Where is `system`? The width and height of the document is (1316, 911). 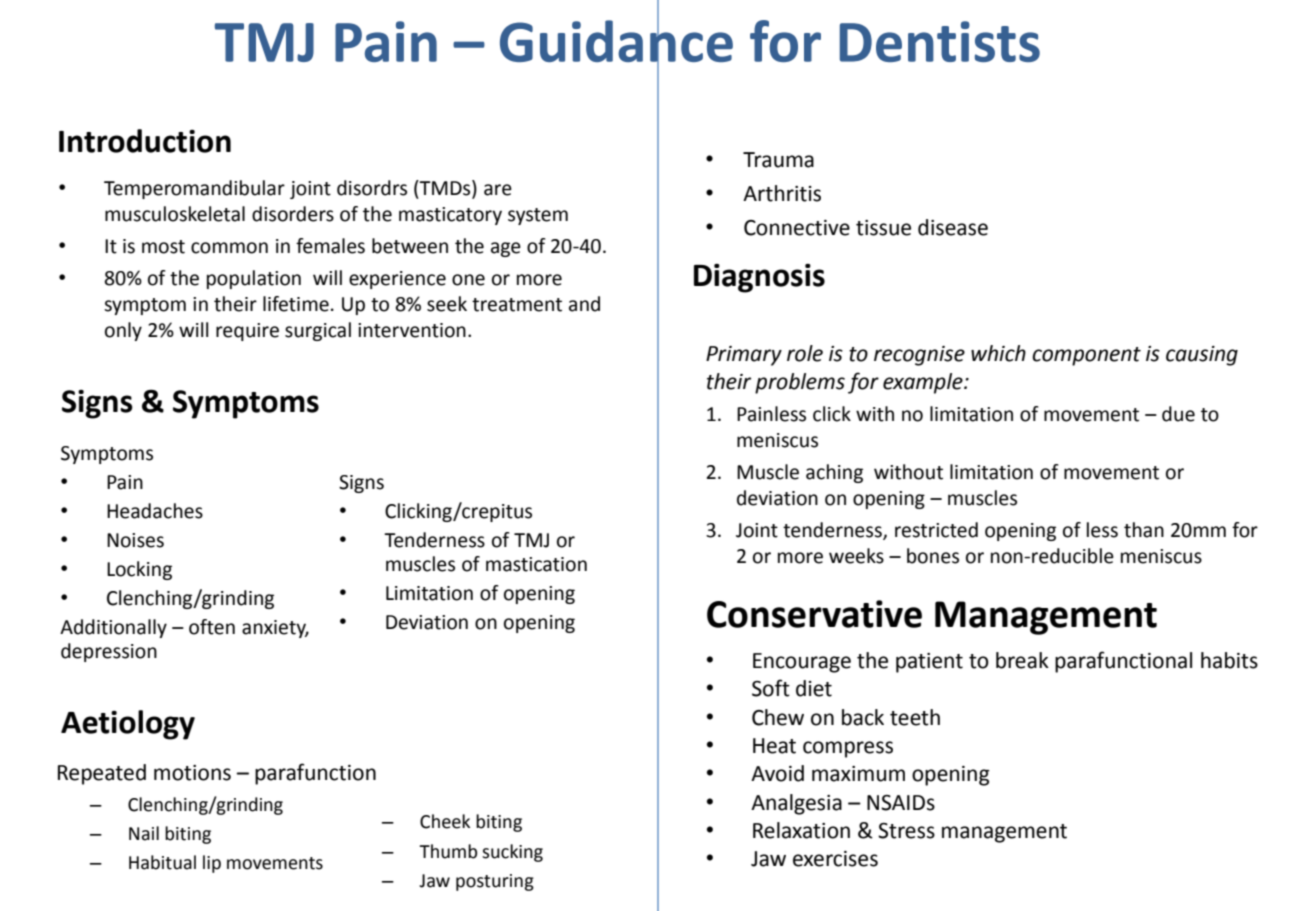 system is located at coordinates (538, 216).
